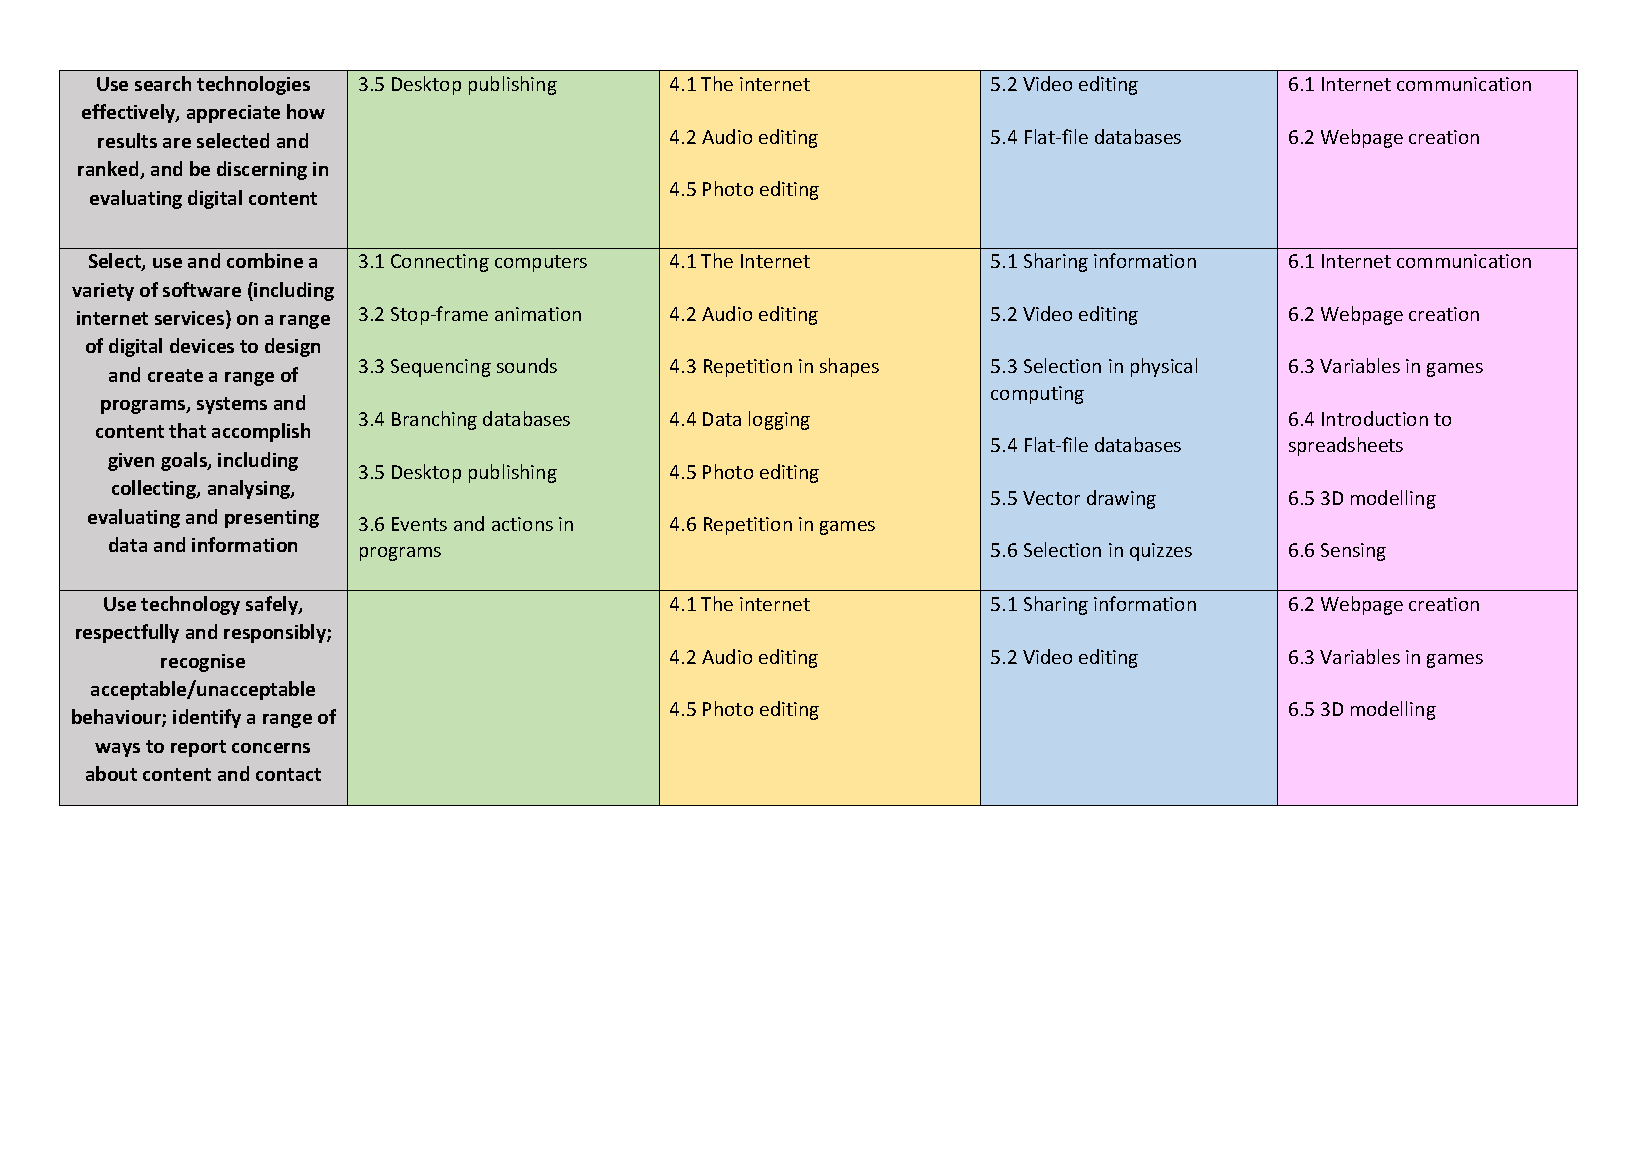  What do you see at coordinates (261, 432) in the document?
I see `accomplish` at bounding box center [261, 432].
